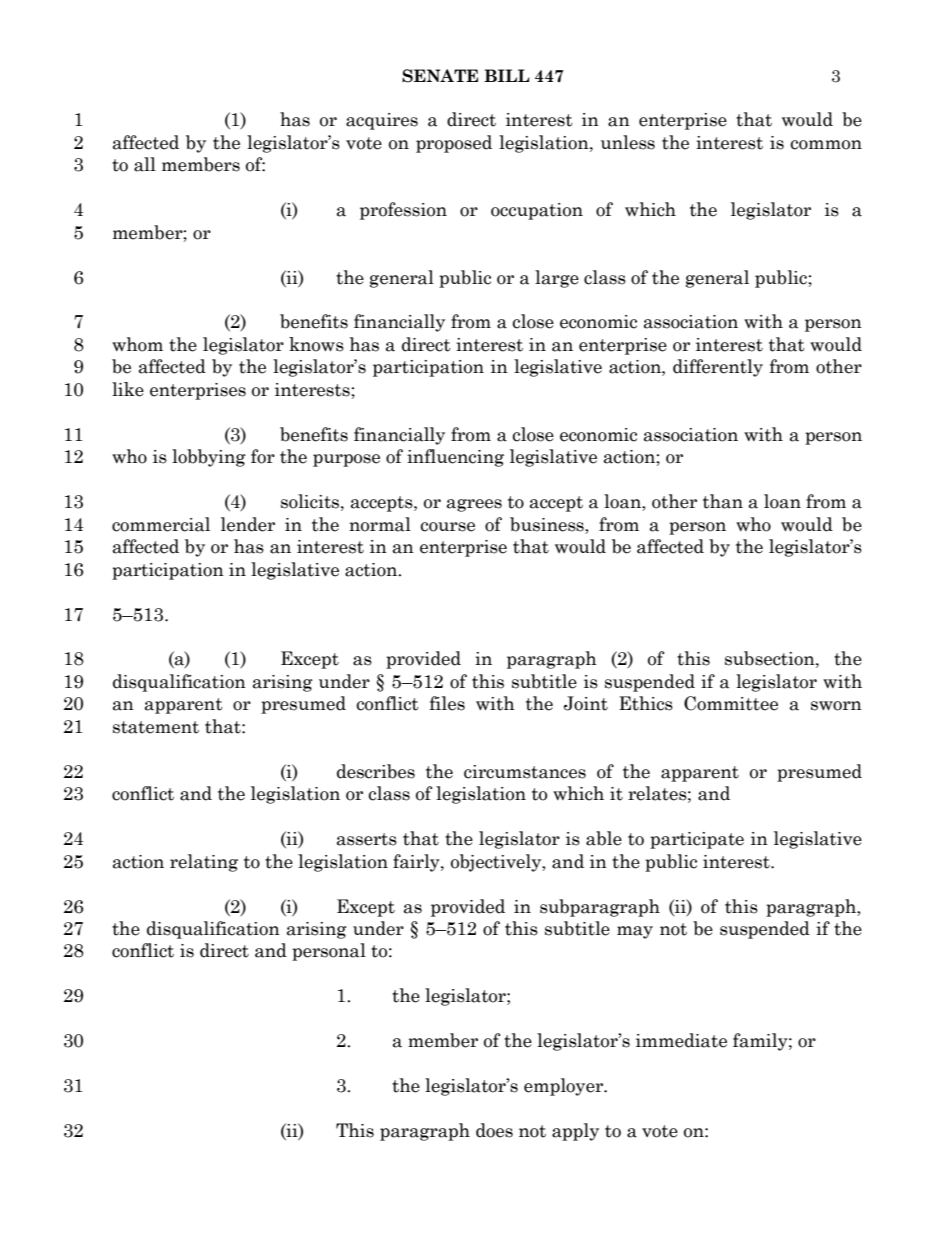  What do you see at coordinates (826, 145) in the document?
I see `common` at bounding box center [826, 145].
